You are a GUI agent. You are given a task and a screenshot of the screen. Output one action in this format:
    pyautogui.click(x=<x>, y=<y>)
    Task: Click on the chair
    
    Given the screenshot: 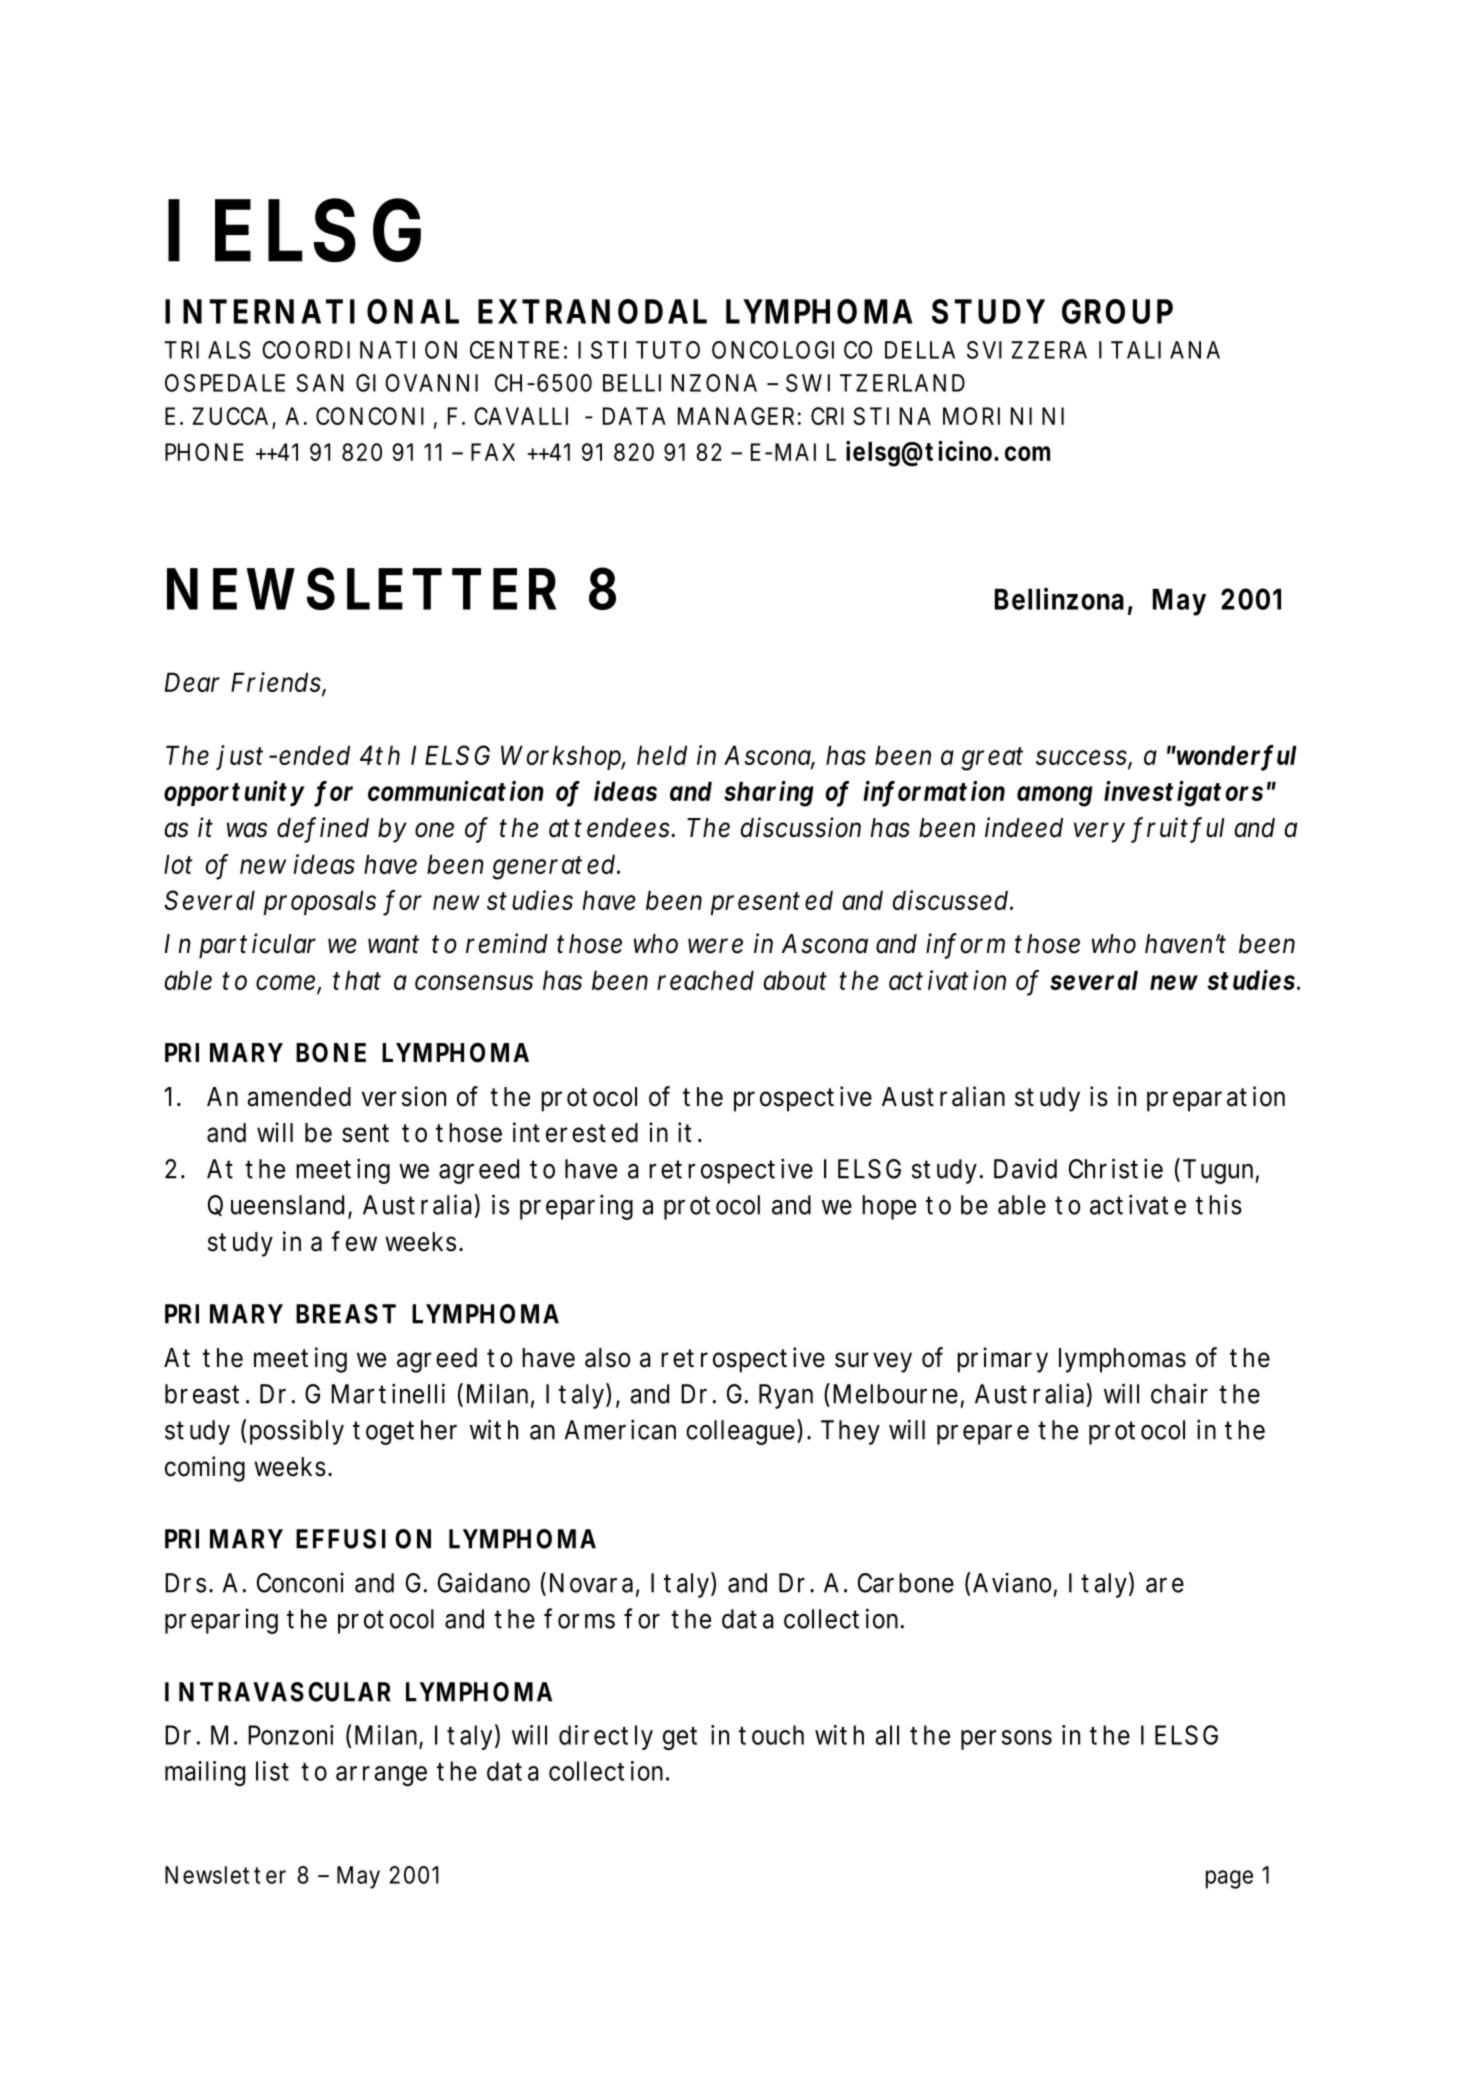 What is the action you would take?
    pyautogui.click(x=1179, y=1393)
